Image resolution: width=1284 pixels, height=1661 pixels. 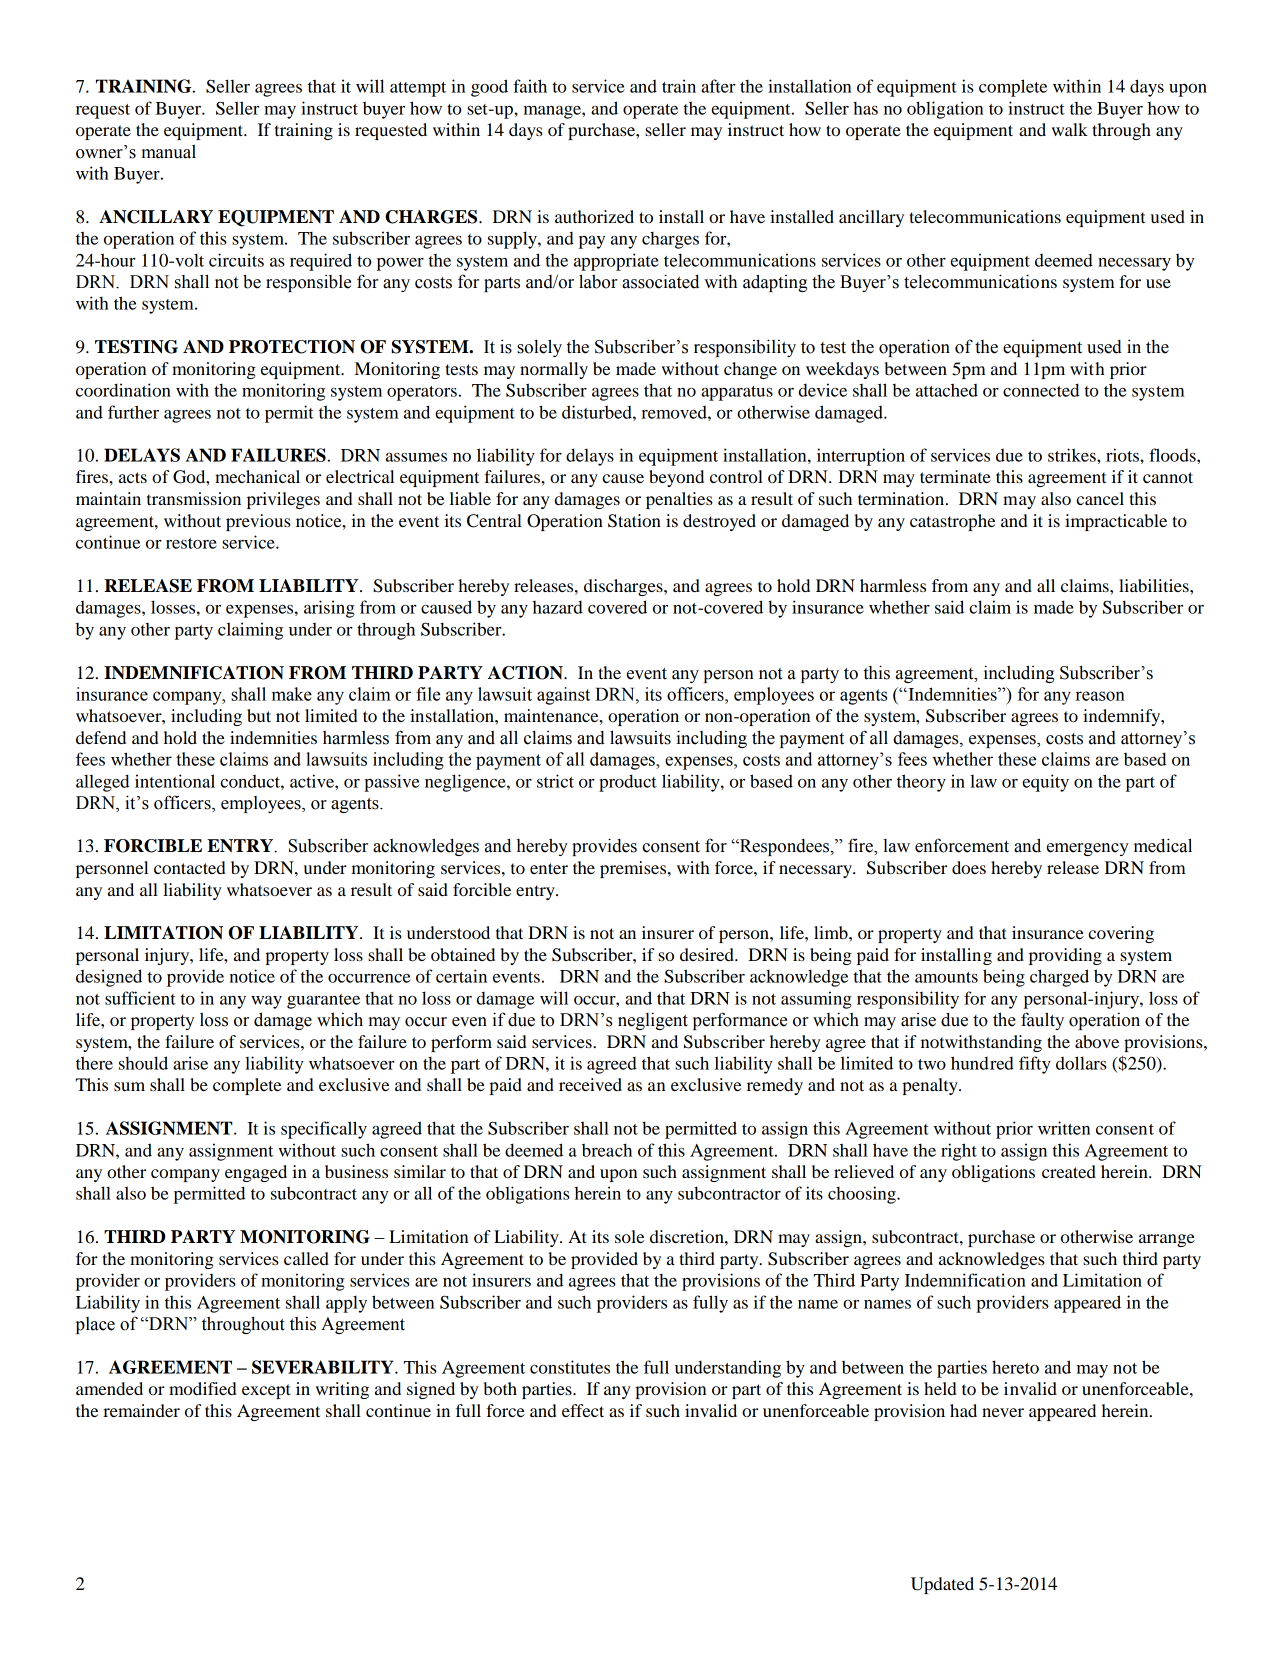 What do you see at coordinates (169, 152) in the image?
I see `manual` at bounding box center [169, 152].
